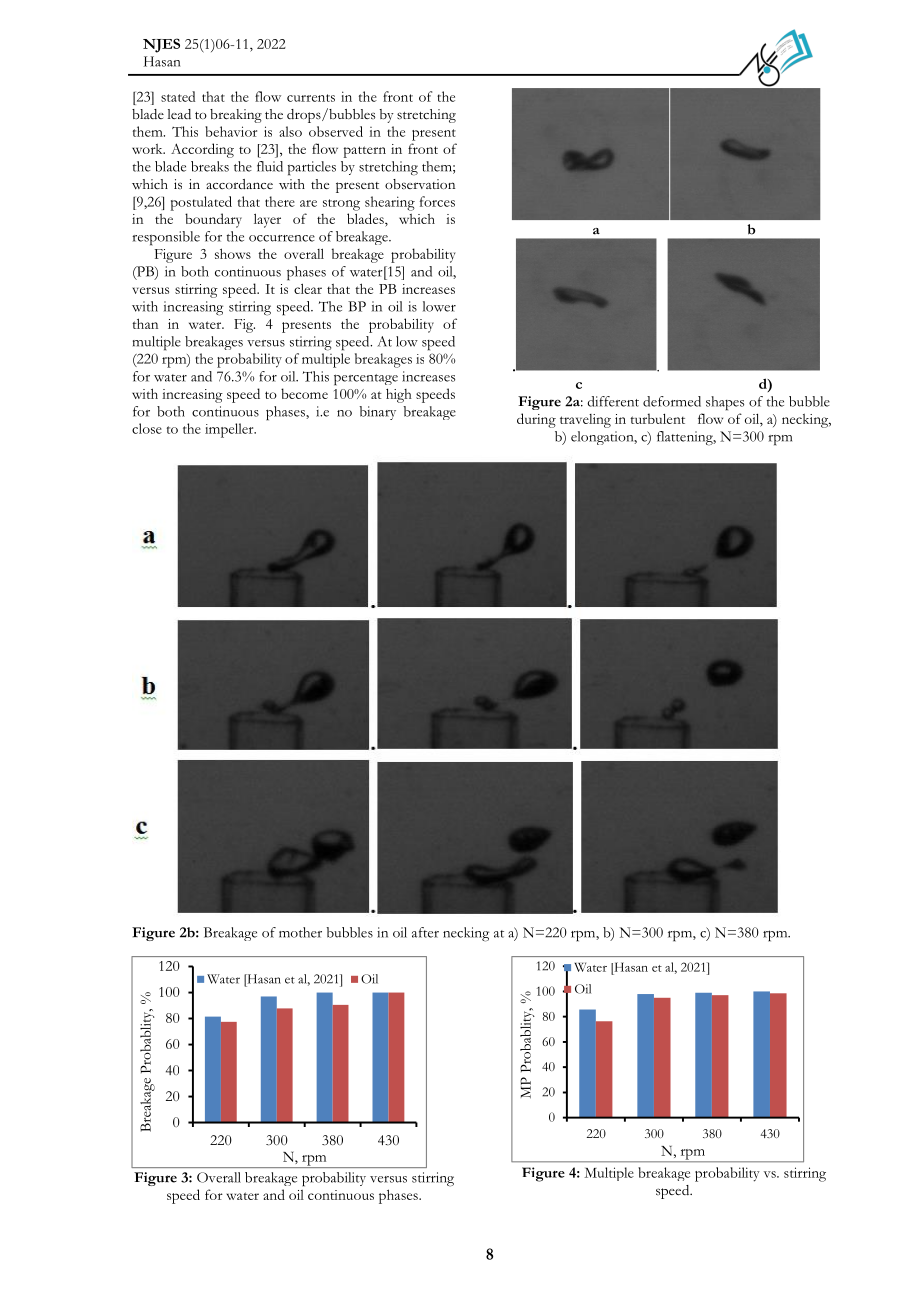 The height and width of the image is (1308, 924). Describe the element at coordinates (425, 932) in the image. I see `after` at that location.
